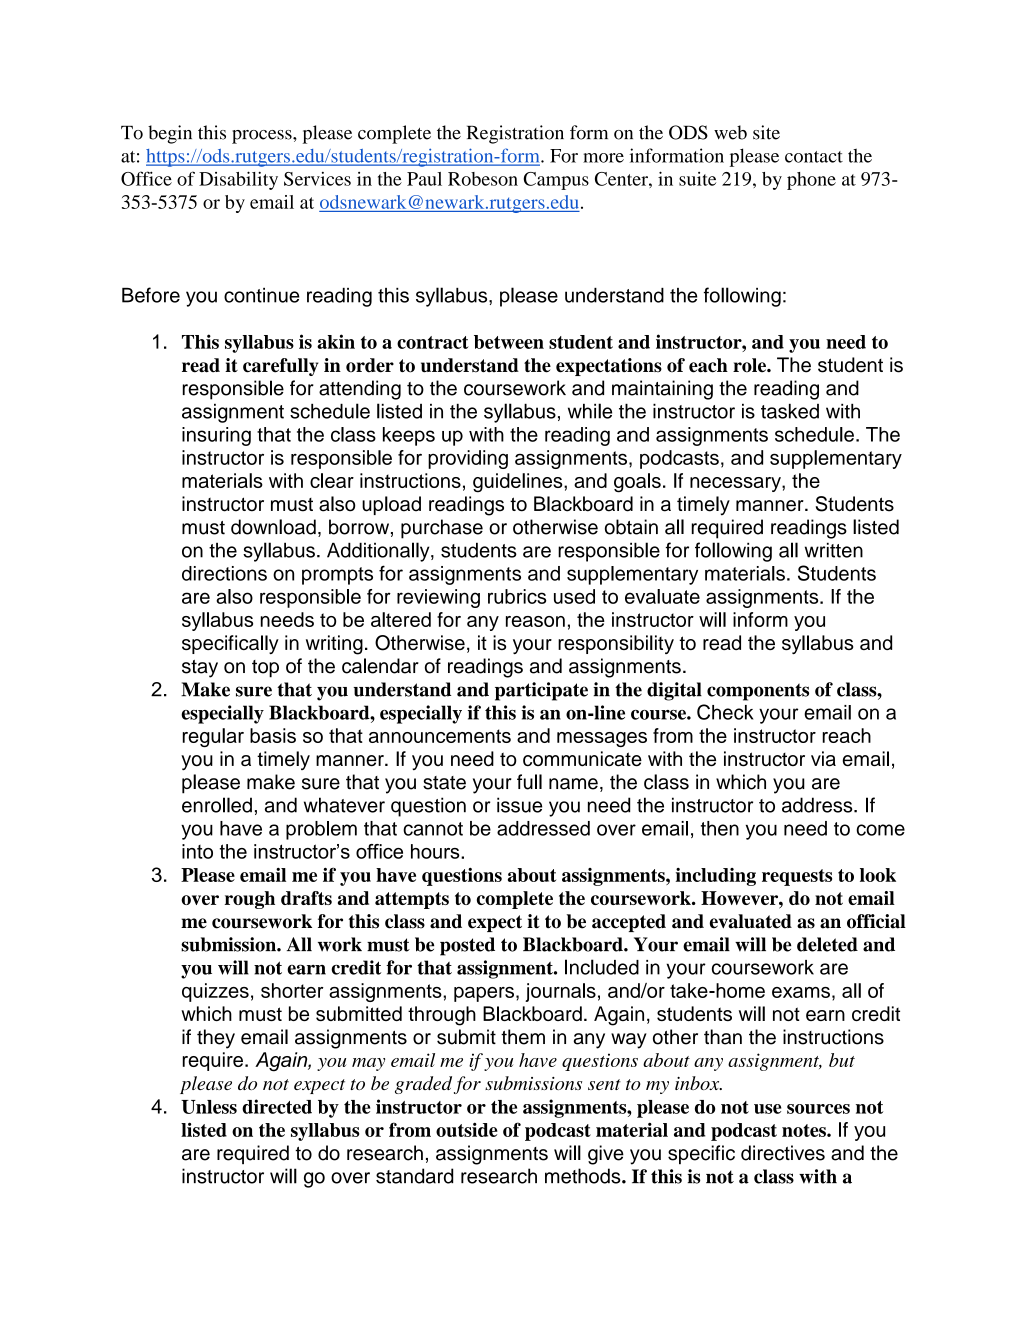  What do you see at coordinates (758, 692) in the document?
I see `components` at bounding box center [758, 692].
